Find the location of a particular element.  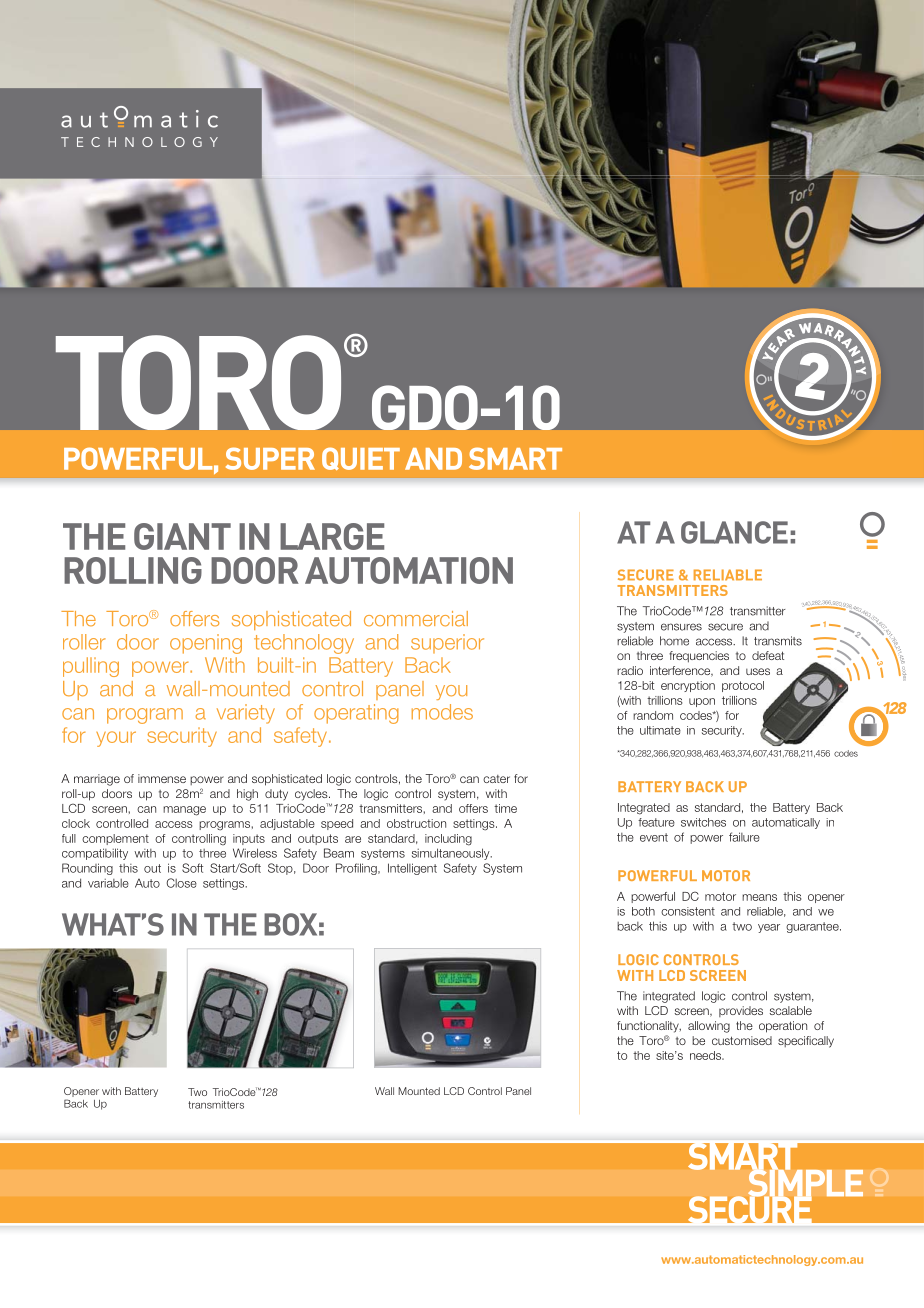

including is located at coordinates (448, 840).
